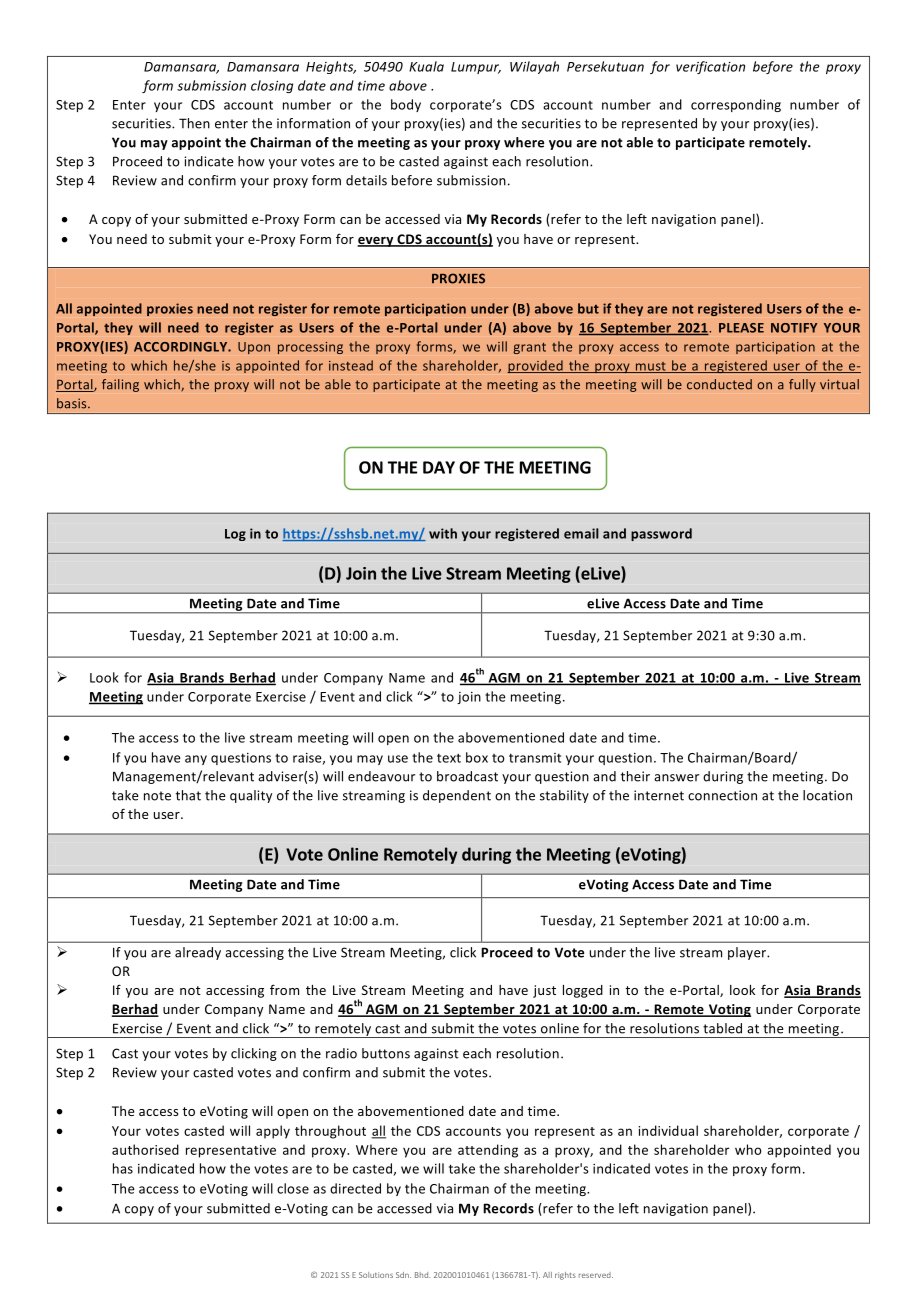 The image size is (924, 1308). Describe the element at coordinates (123, 1168) in the screenshot. I see `has` at that location.
